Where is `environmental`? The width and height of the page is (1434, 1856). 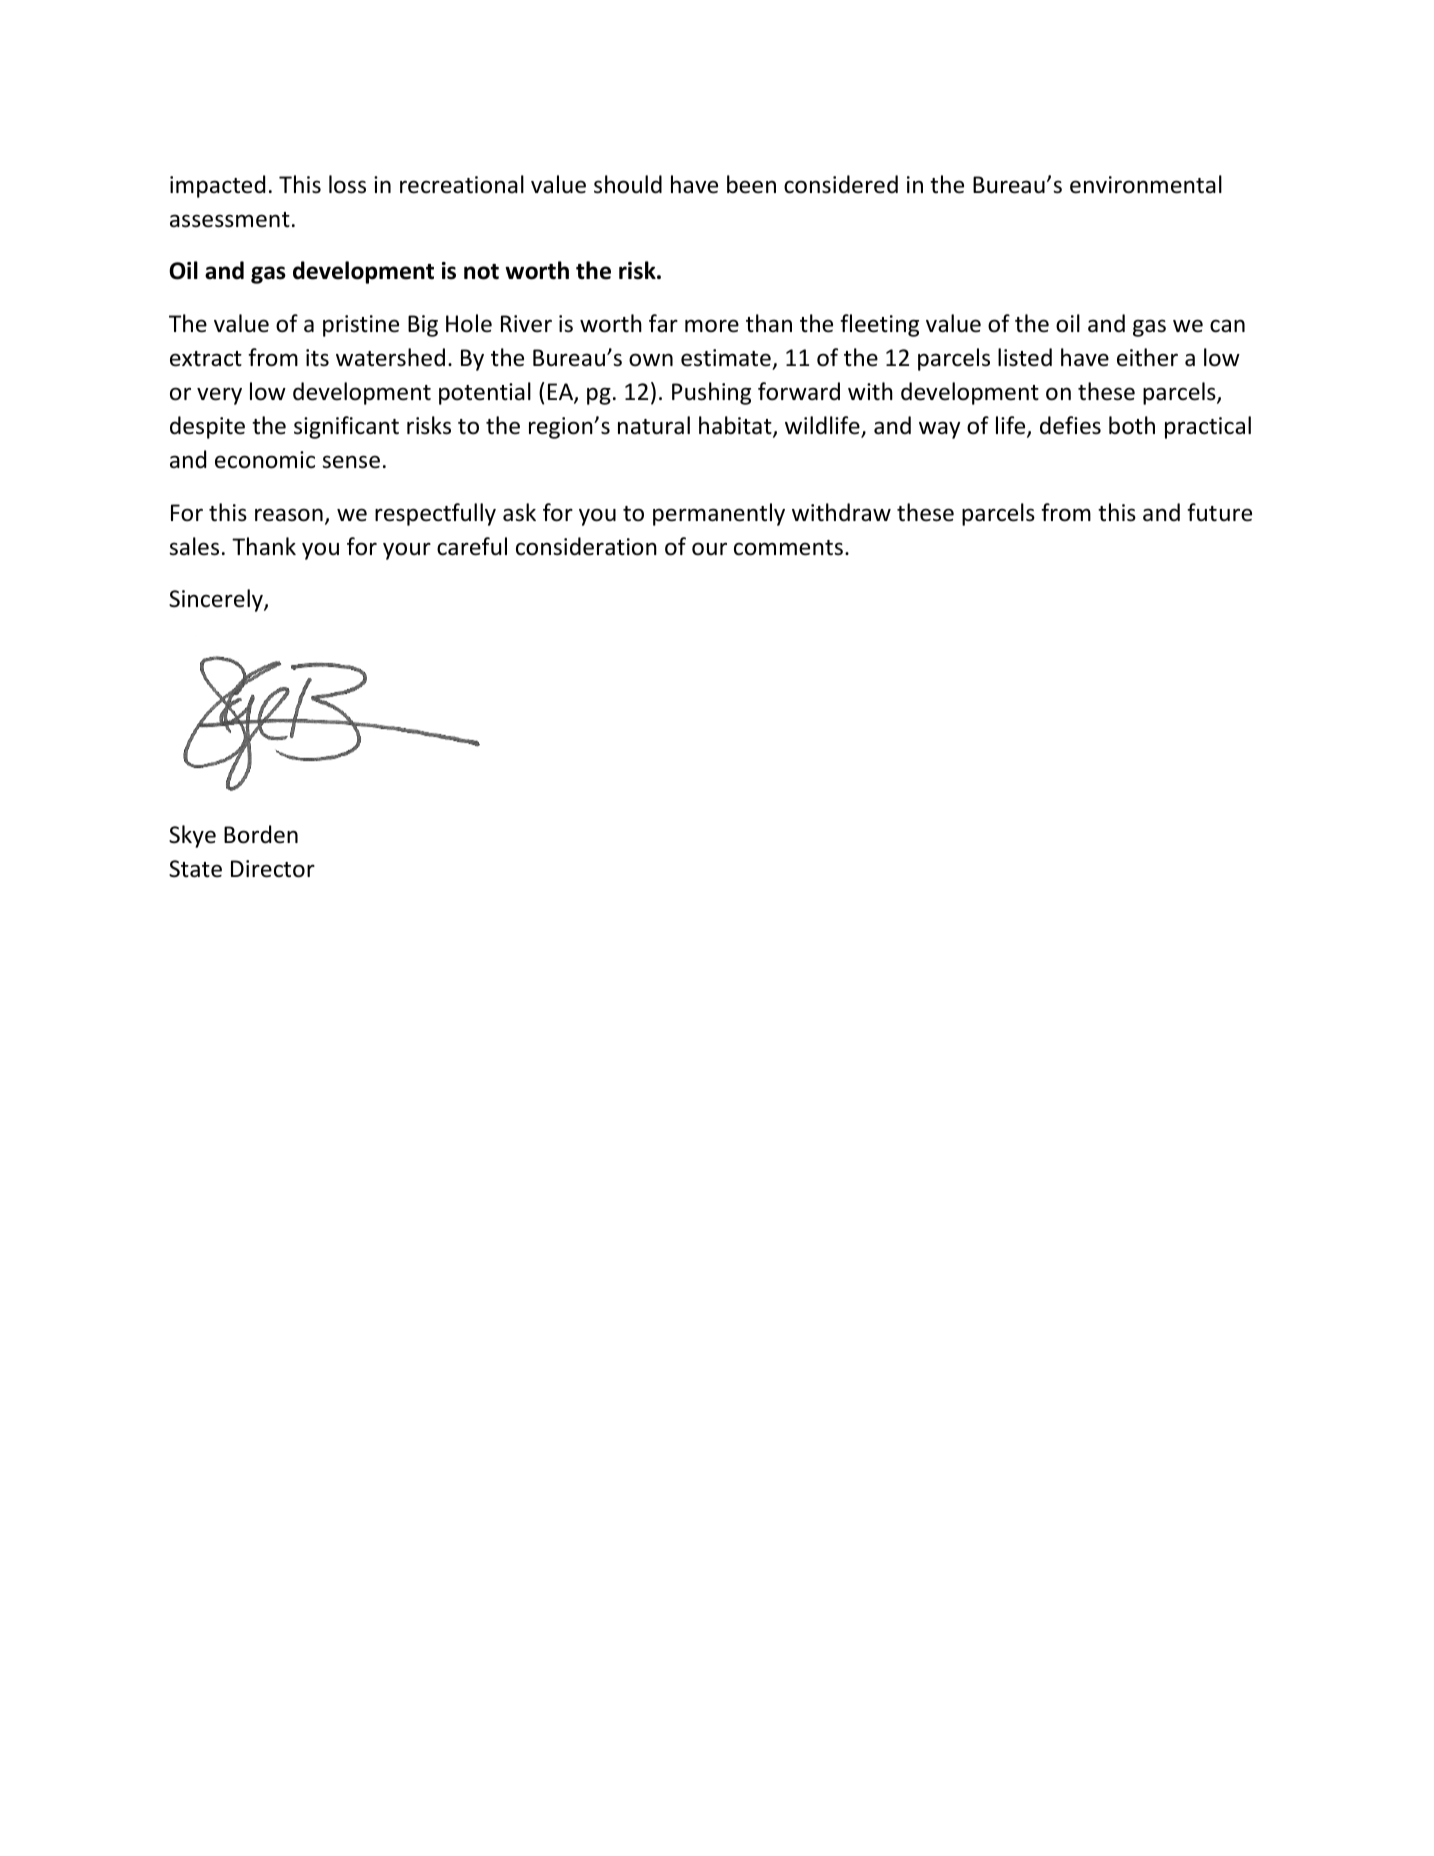
environmental is located at coordinates (1146, 184).
